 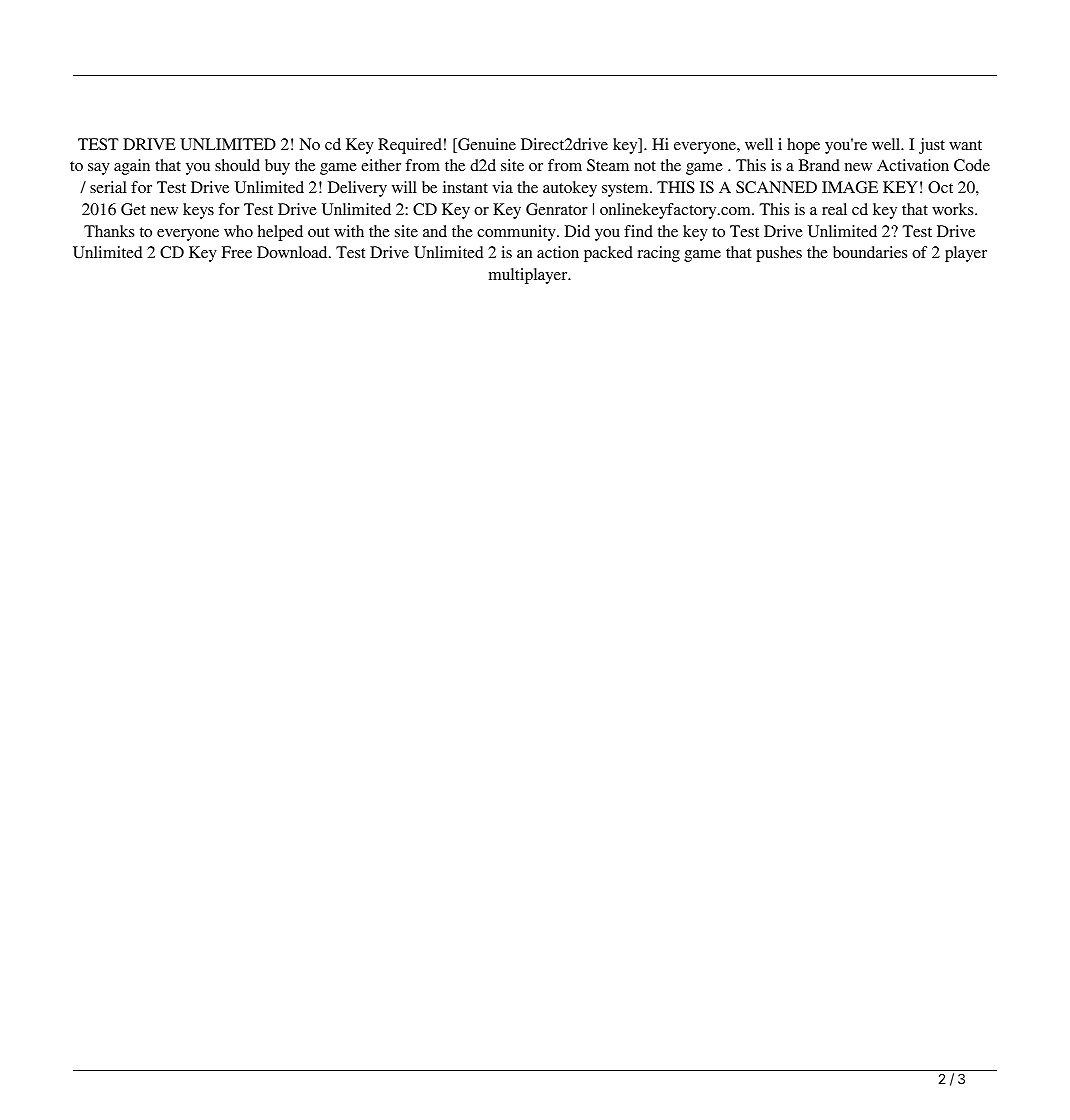 I want to click on action, so click(x=558, y=252).
